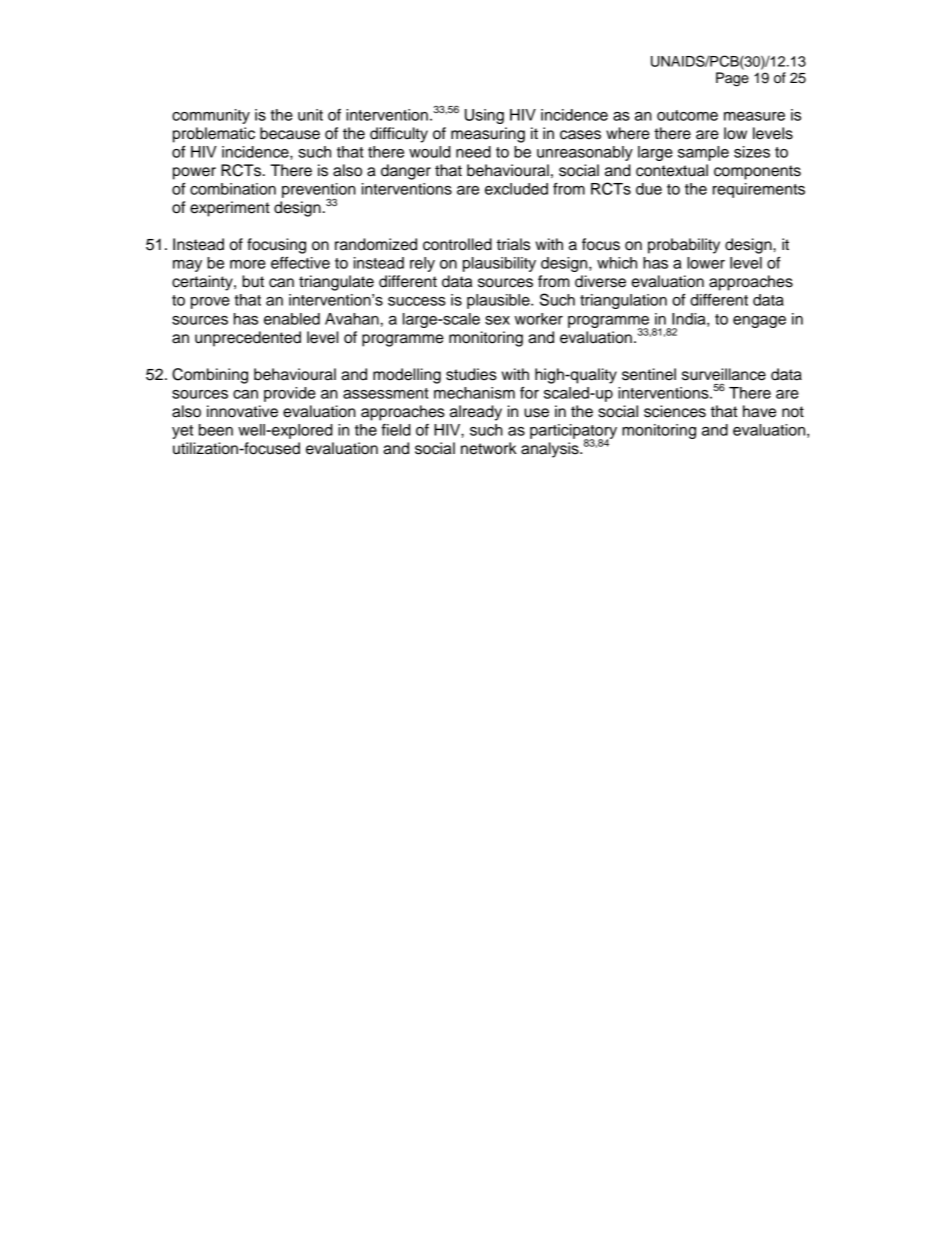 Image resolution: width=952 pixels, height=1233 pixels. Describe the element at coordinates (471, 374) in the screenshot. I see `studies` at that location.
